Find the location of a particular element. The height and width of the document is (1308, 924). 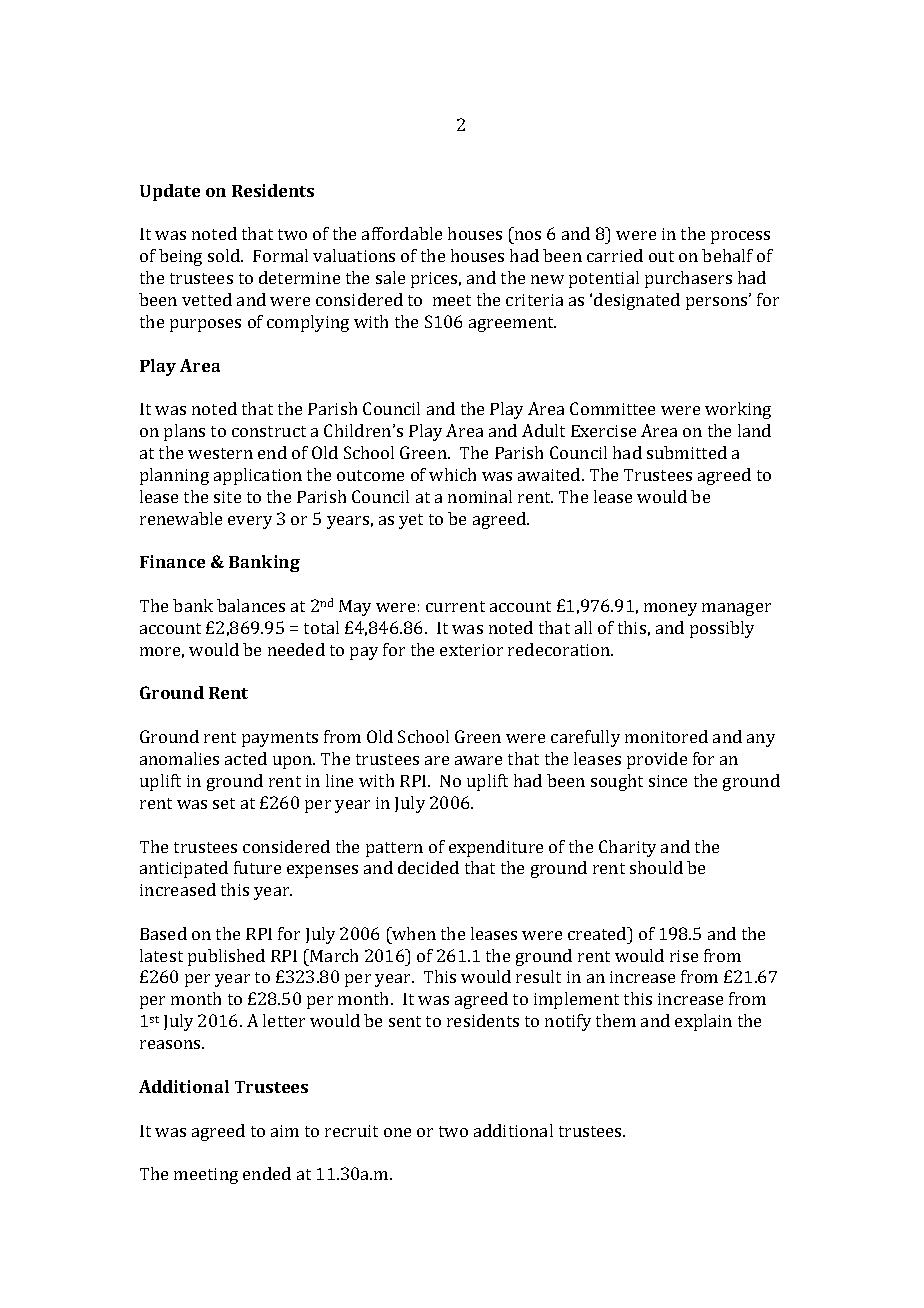

process is located at coordinates (740, 237).
